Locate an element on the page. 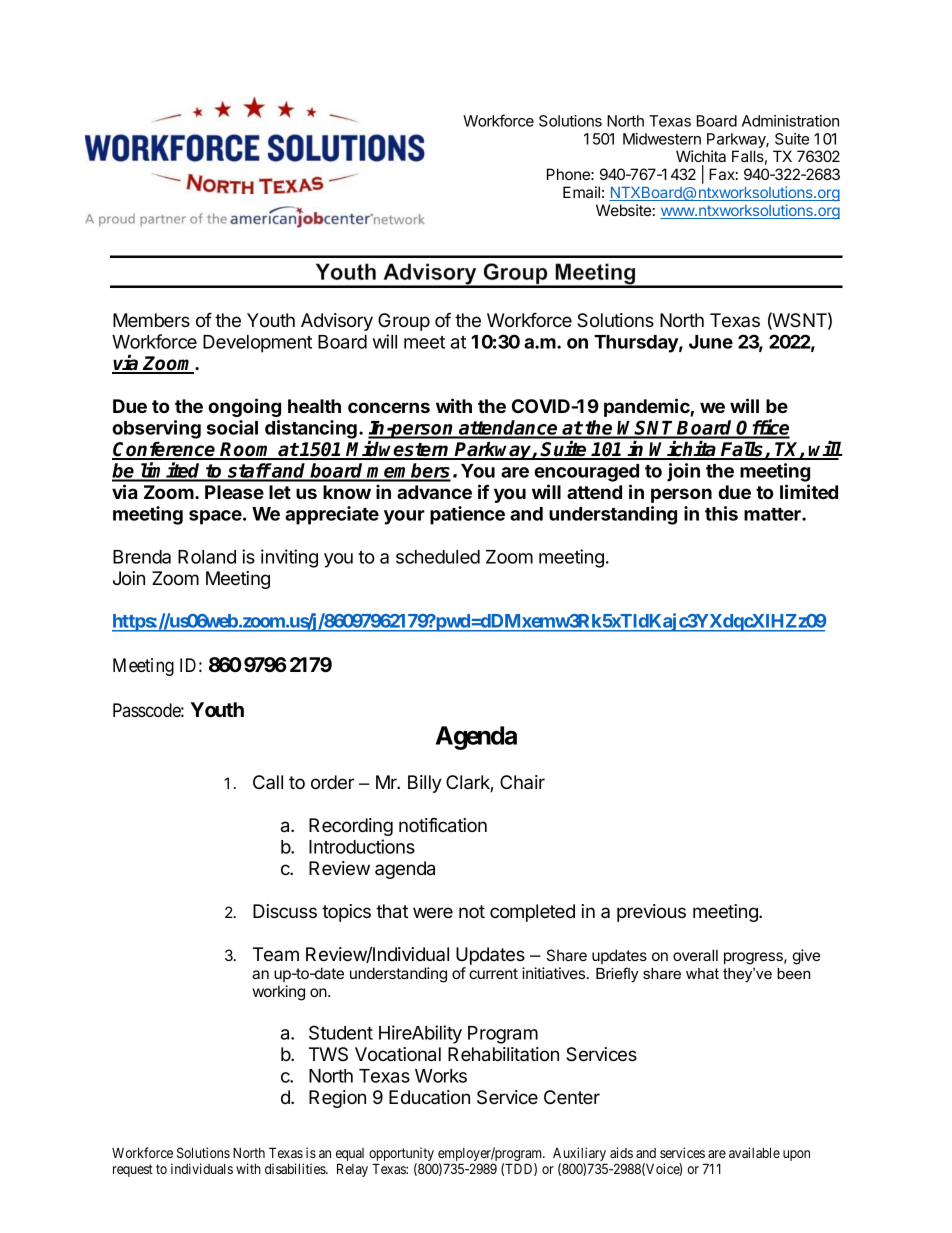  overall is located at coordinates (695, 955).
